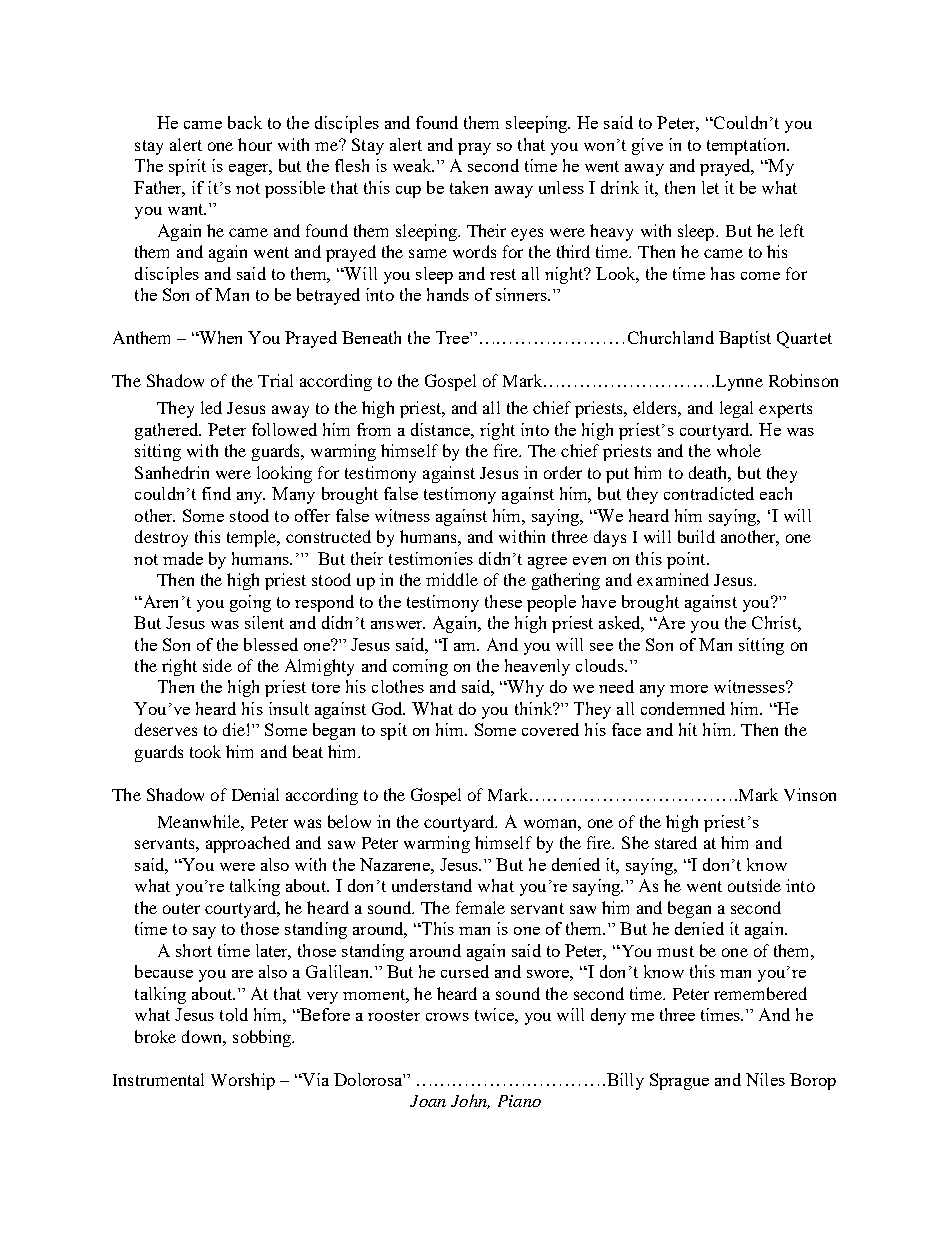  What do you see at coordinates (255, 144) in the screenshot?
I see `hour` at bounding box center [255, 144].
